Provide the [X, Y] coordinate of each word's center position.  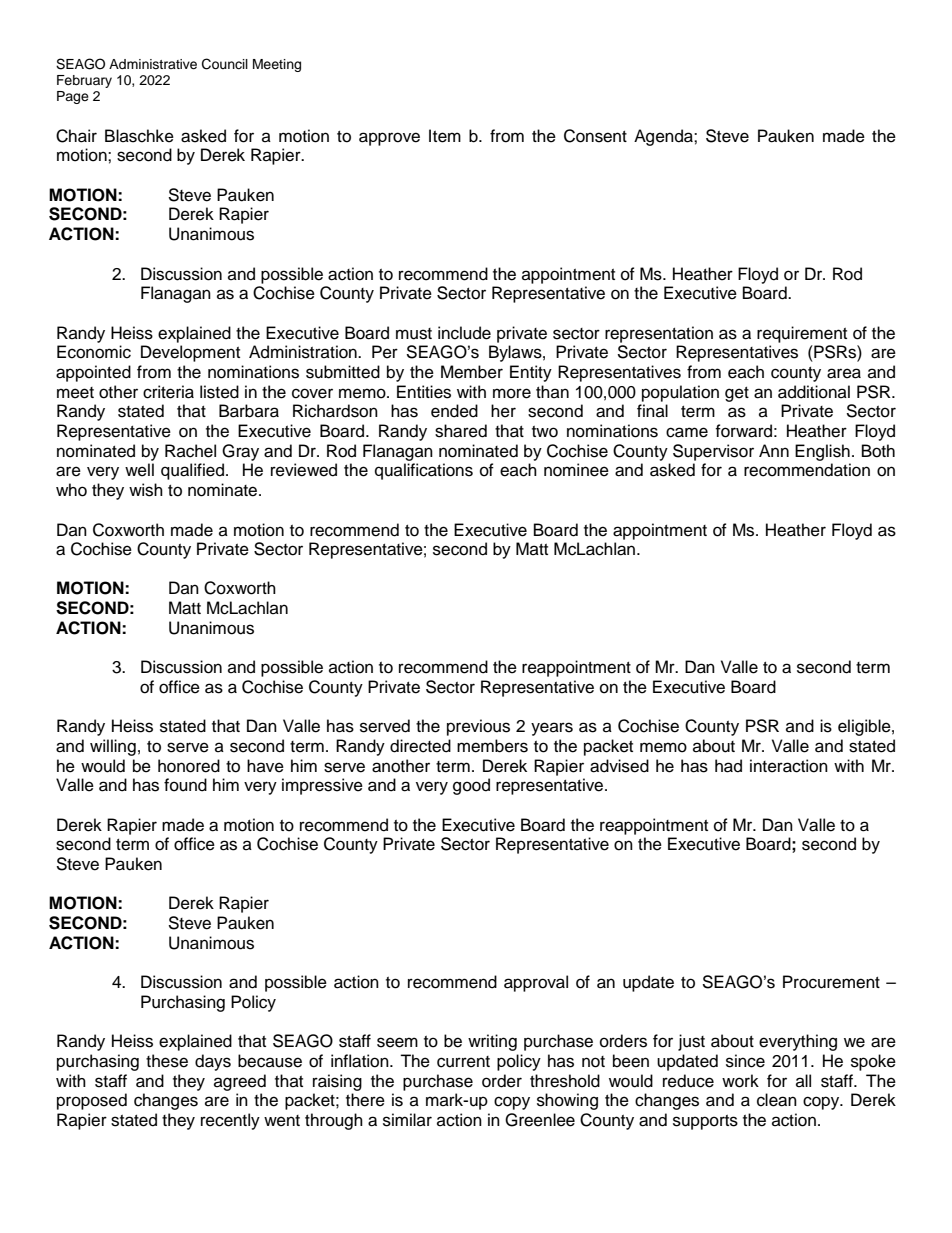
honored [189, 766]
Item [445, 136]
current [463, 1062]
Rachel [190, 451]
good [471, 786]
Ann [774, 450]
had [728, 766]
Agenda [664, 137]
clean [777, 1100]
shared [461, 431]
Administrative [153, 64]
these [167, 1061]
